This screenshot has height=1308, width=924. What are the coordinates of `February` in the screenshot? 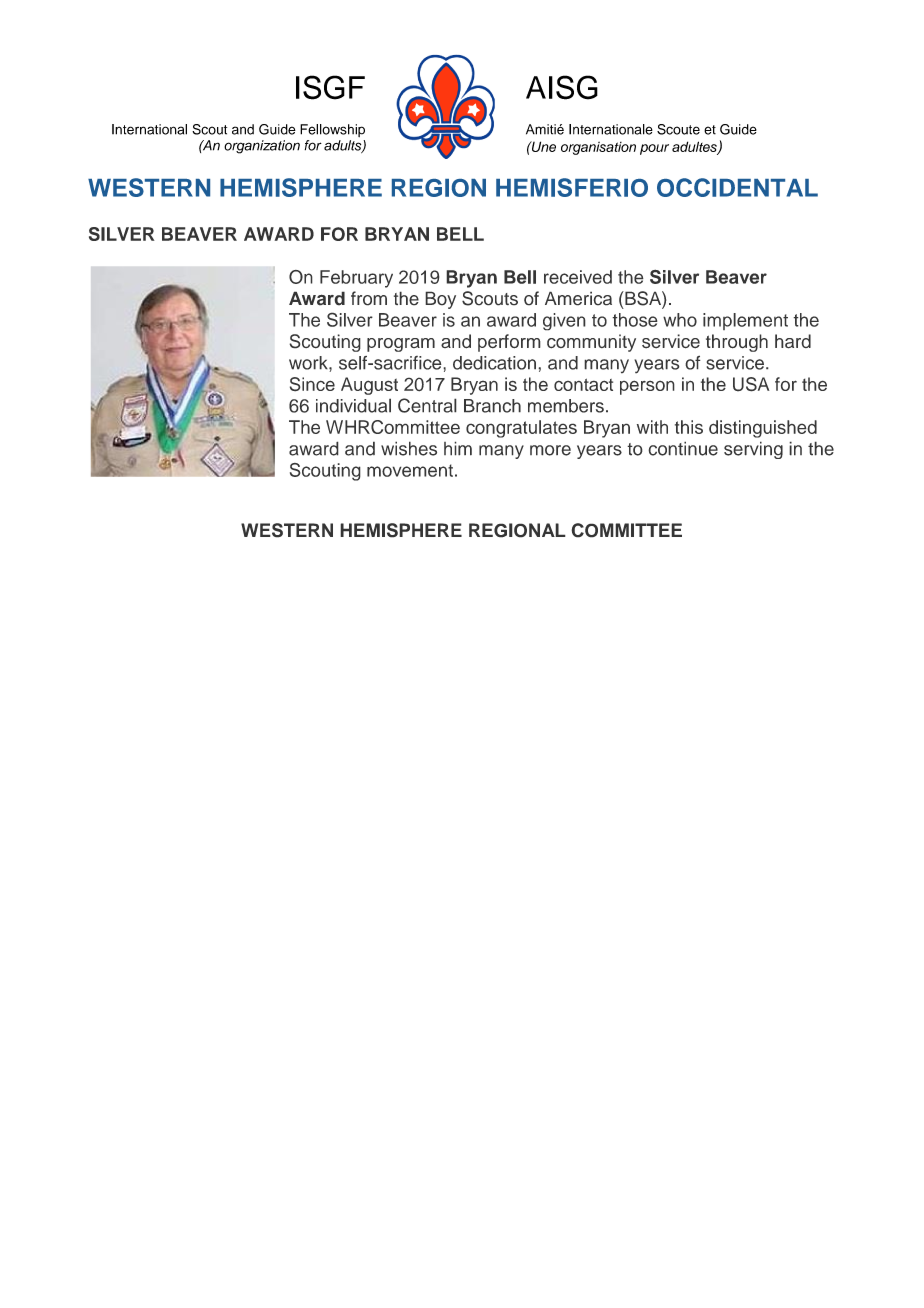 It's located at (356, 279).
